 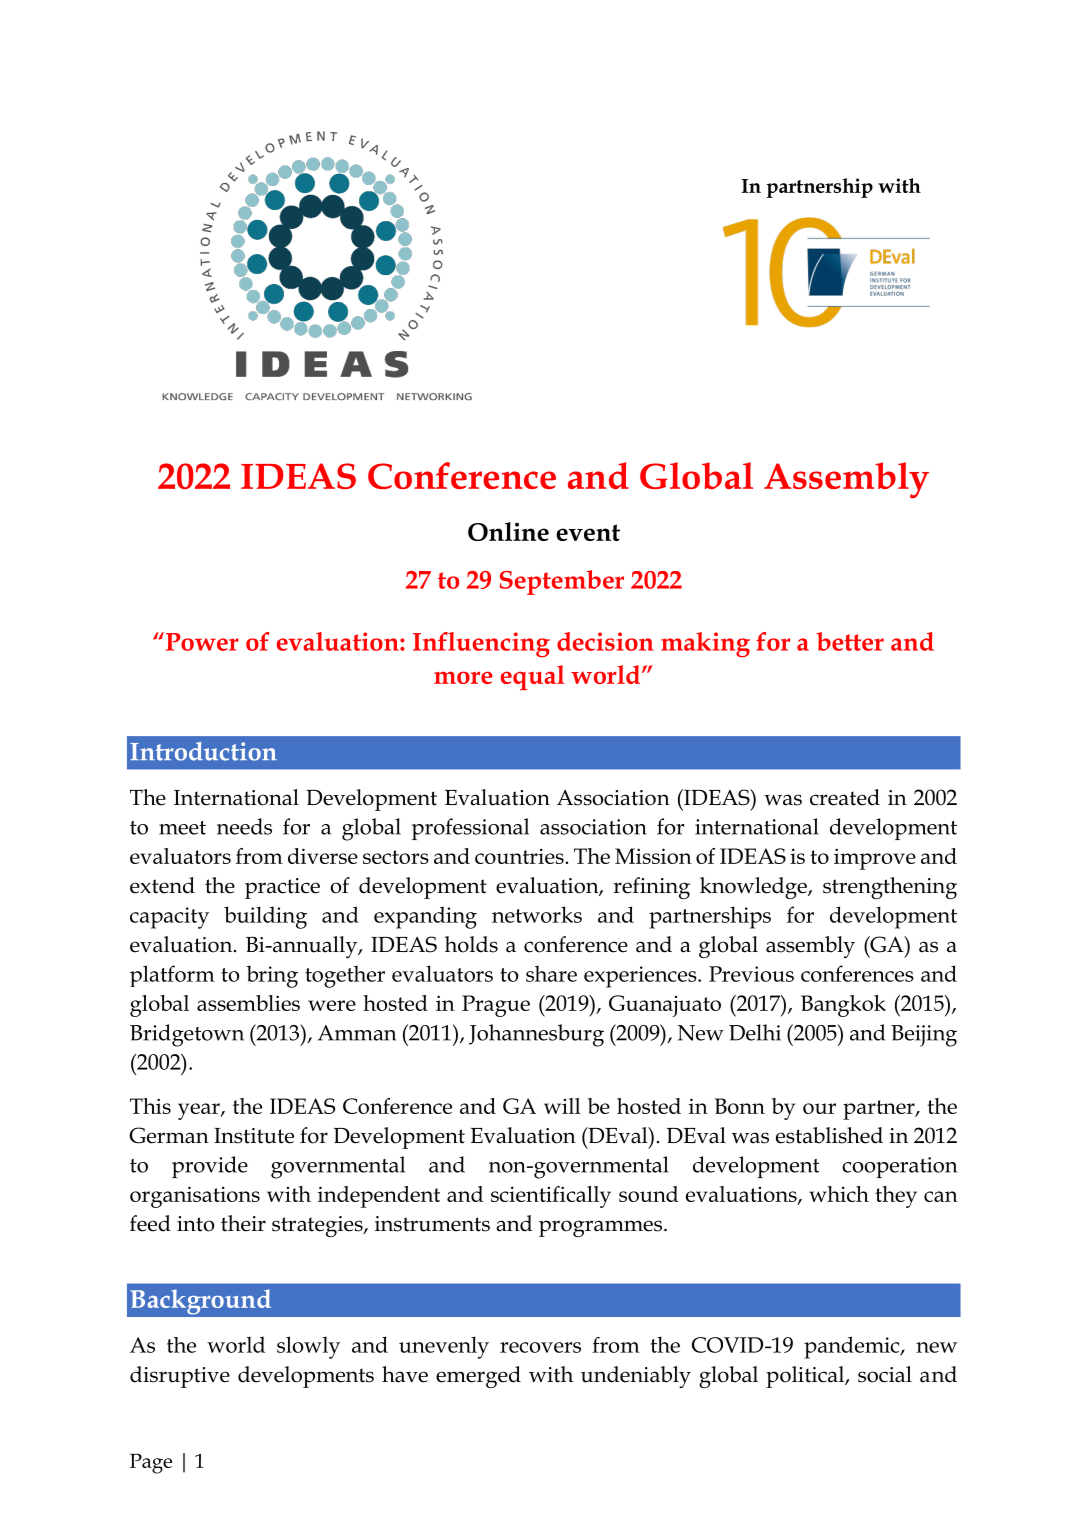 What do you see at coordinates (151, 1463) in the page?
I see `Page` at bounding box center [151, 1463].
